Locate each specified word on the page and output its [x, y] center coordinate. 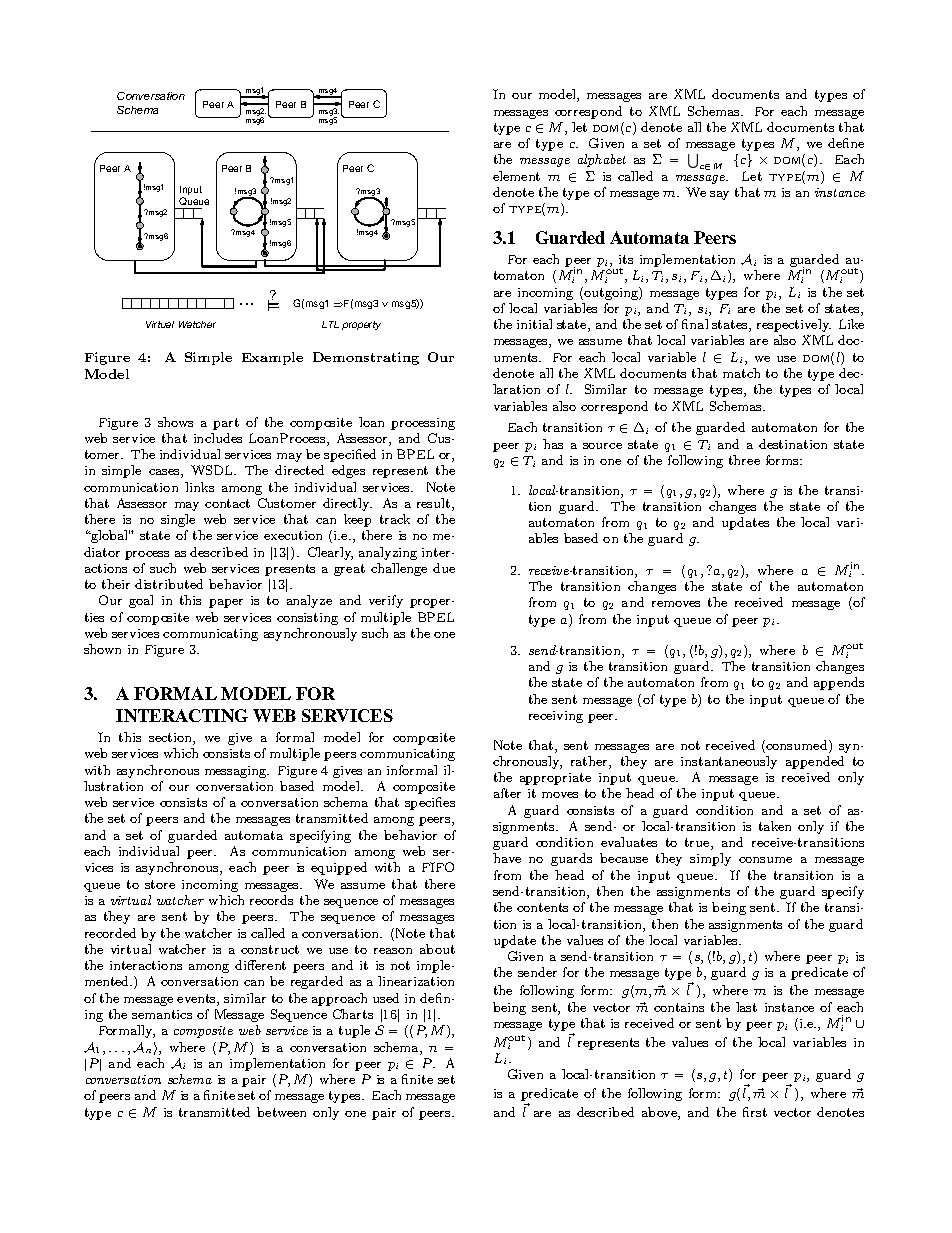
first [755, 1112]
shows [175, 422]
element [516, 176]
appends [839, 683]
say [719, 195]
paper [226, 603]
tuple [354, 1031]
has [553, 444]
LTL [330, 324]
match [741, 373]
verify [386, 601]
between [281, 1112]
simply [710, 859]
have [507, 858]
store [160, 884]
